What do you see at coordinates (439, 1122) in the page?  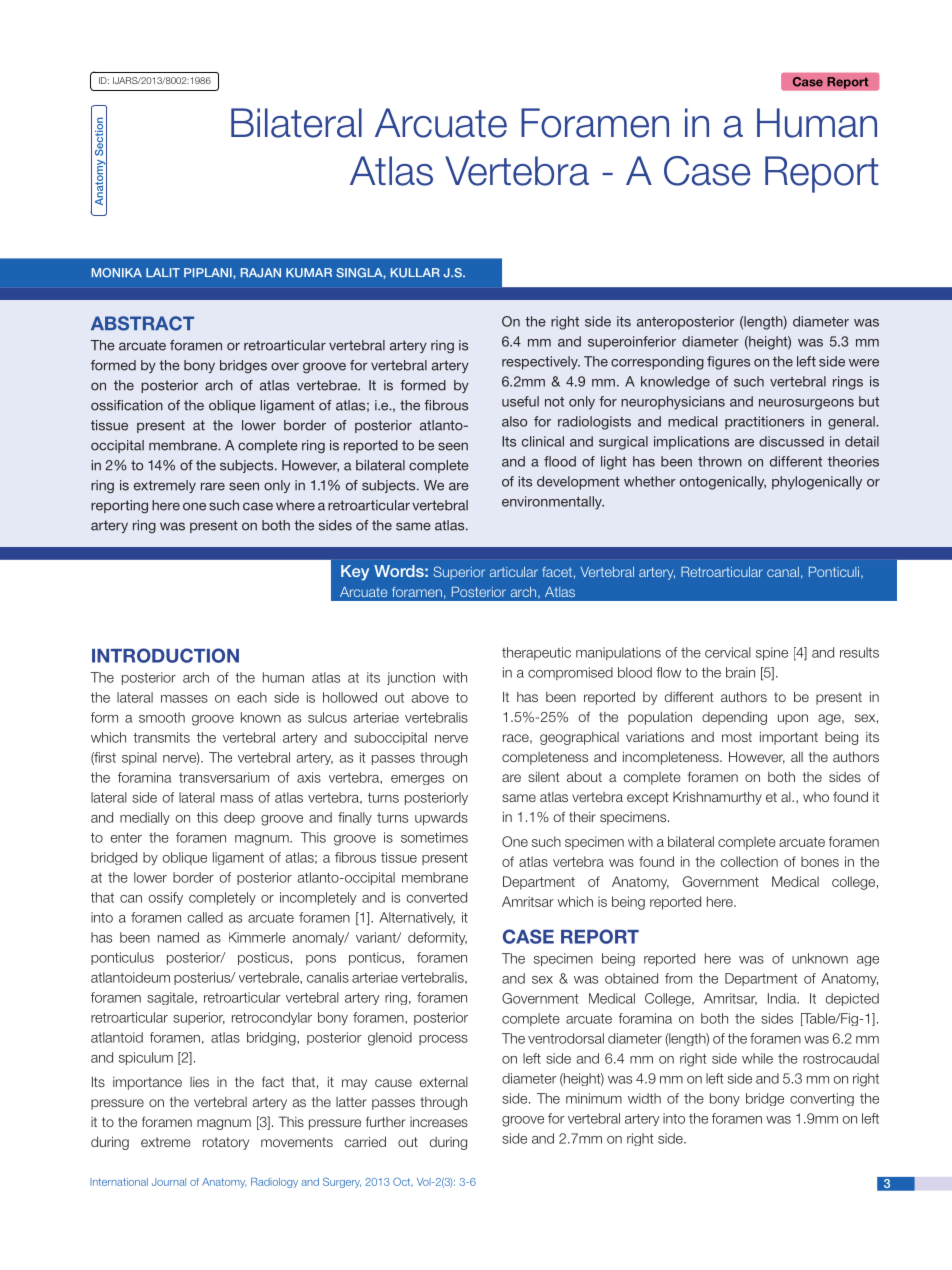 I see `increases` at bounding box center [439, 1122].
